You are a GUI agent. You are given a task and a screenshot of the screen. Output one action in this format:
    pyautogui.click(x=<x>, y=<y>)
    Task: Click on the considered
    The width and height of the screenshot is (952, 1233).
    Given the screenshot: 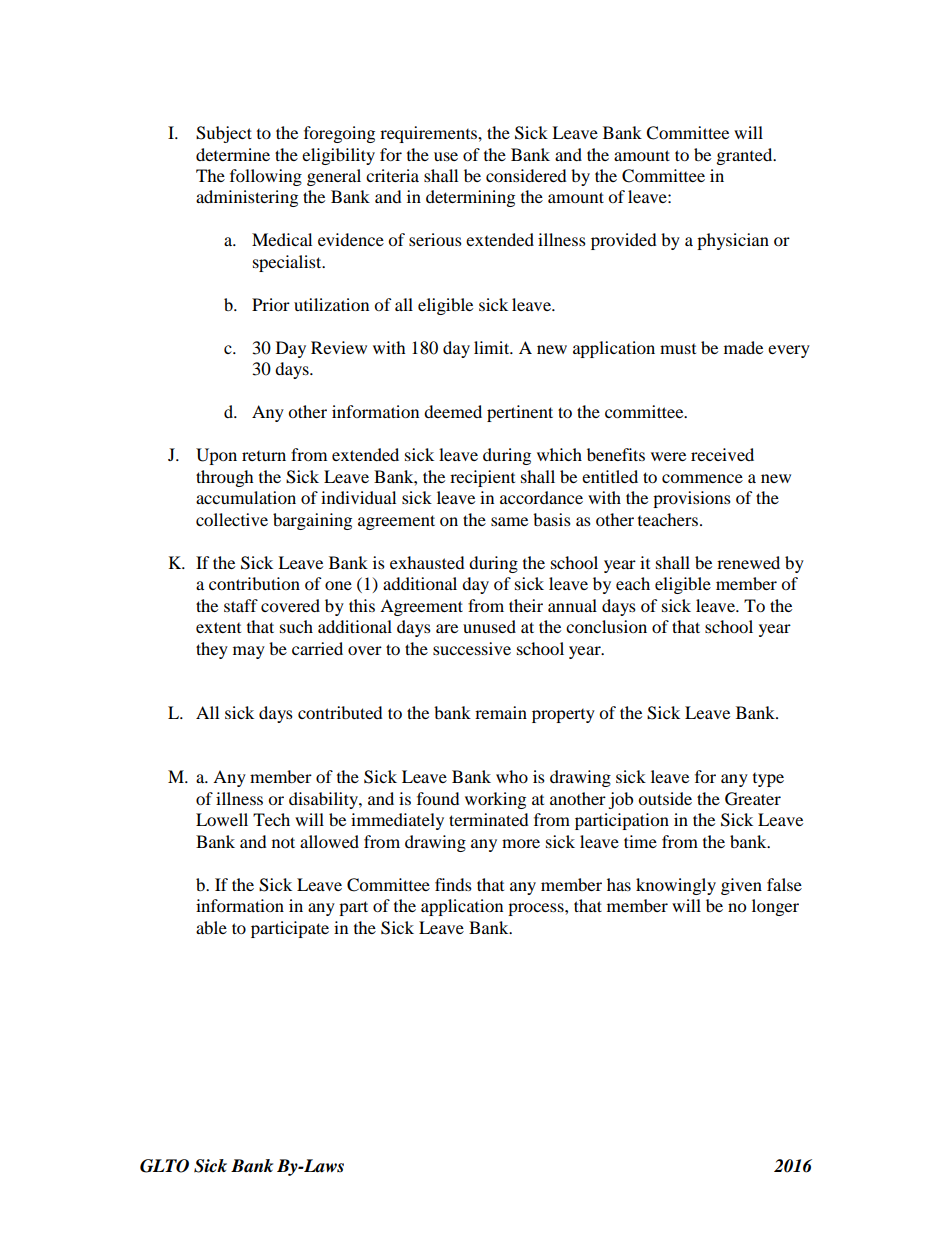 What is the action you would take?
    pyautogui.click(x=526, y=175)
